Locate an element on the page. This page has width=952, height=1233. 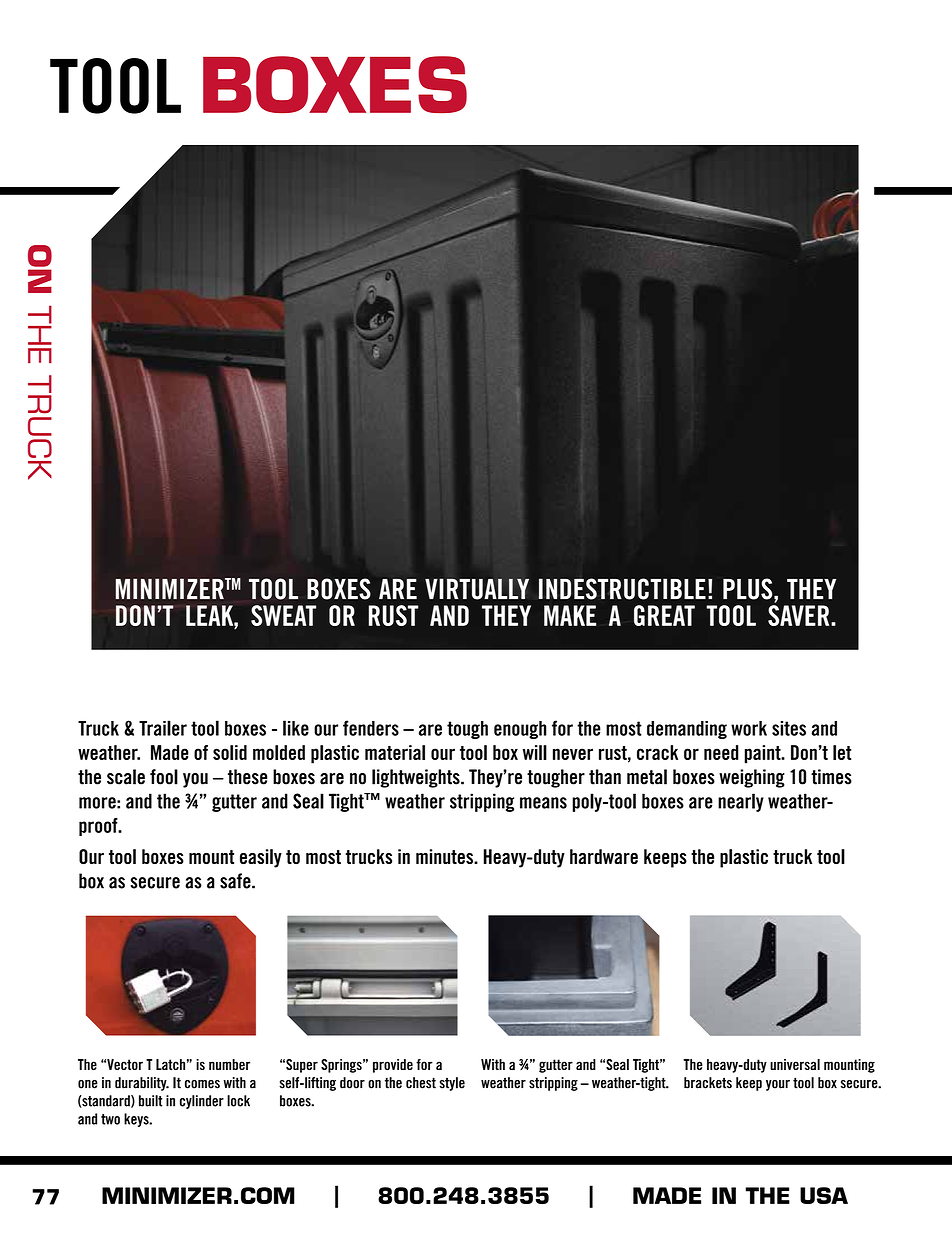
lightweights is located at coordinates (417, 778).
